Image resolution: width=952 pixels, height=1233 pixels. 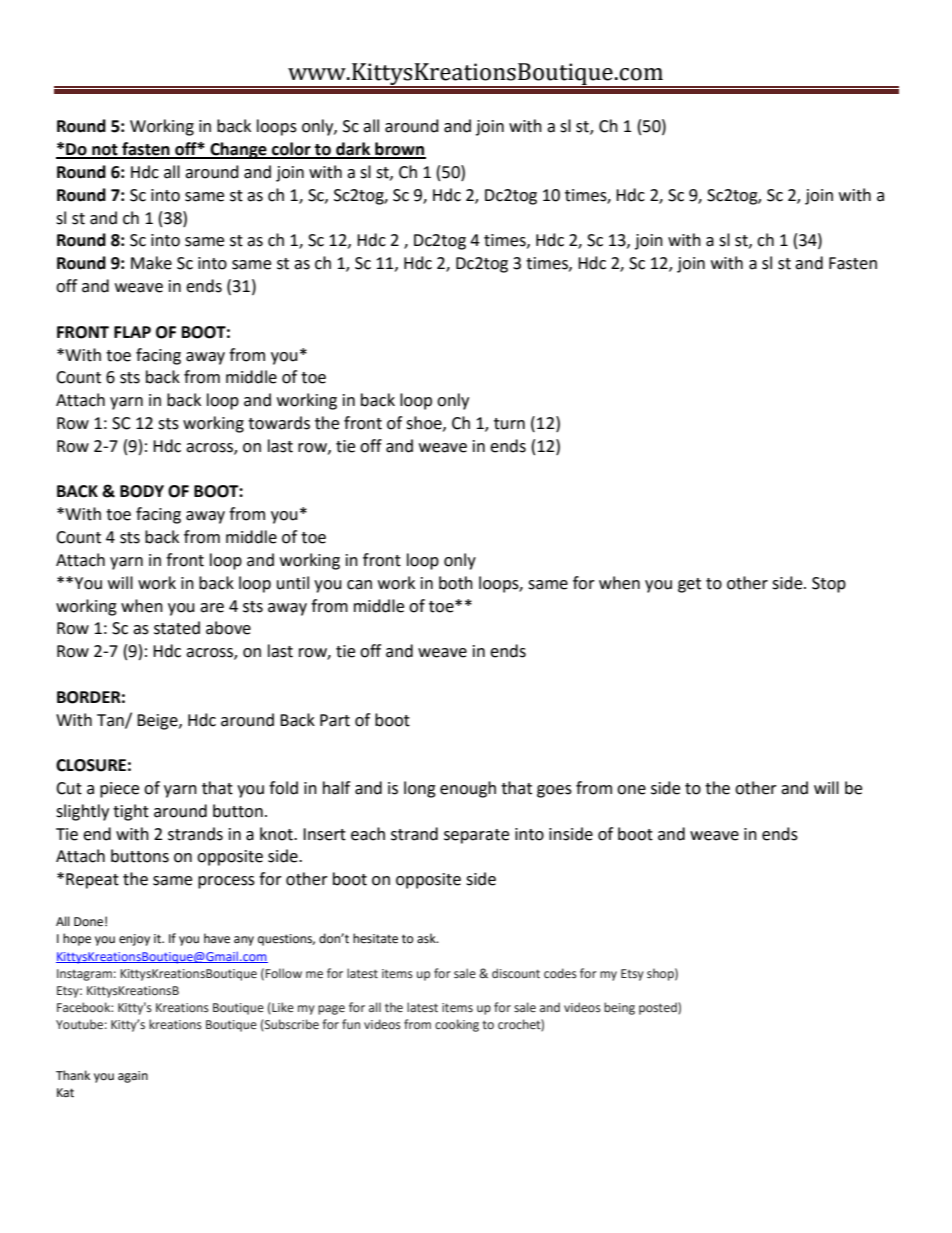 What do you see at coordinates (689, 585) in the page?
I see `get` at bounding box center [689, 585].
